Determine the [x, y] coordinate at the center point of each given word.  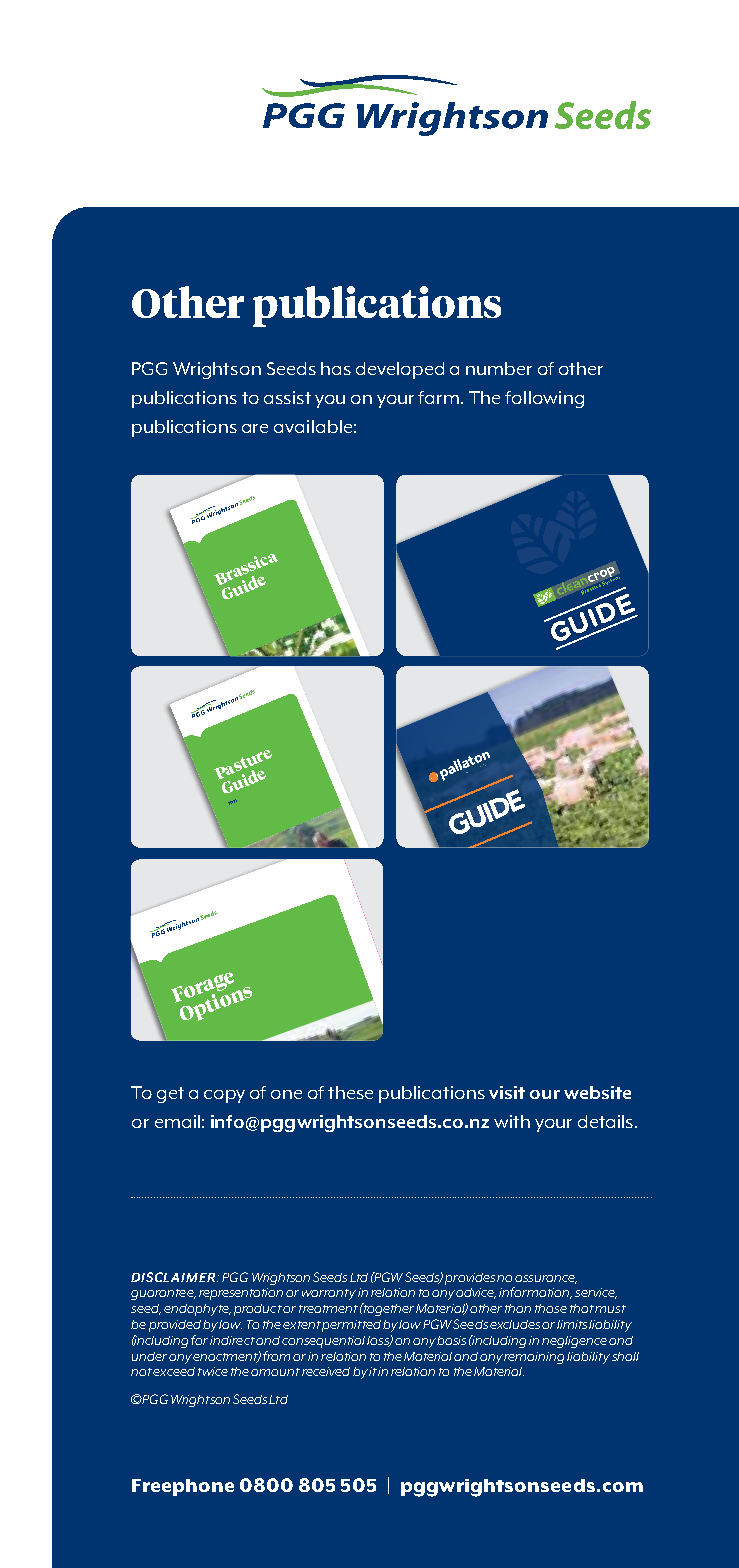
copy [224, 1096]
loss [379, 1341]
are [255, 428]
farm [440, 397]
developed [400, 370]
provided [175, 1326]
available [313, 426]
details [607, 1121]
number [499, 368]
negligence [574, 1342]
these [350, 1092]
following [544, 399]
